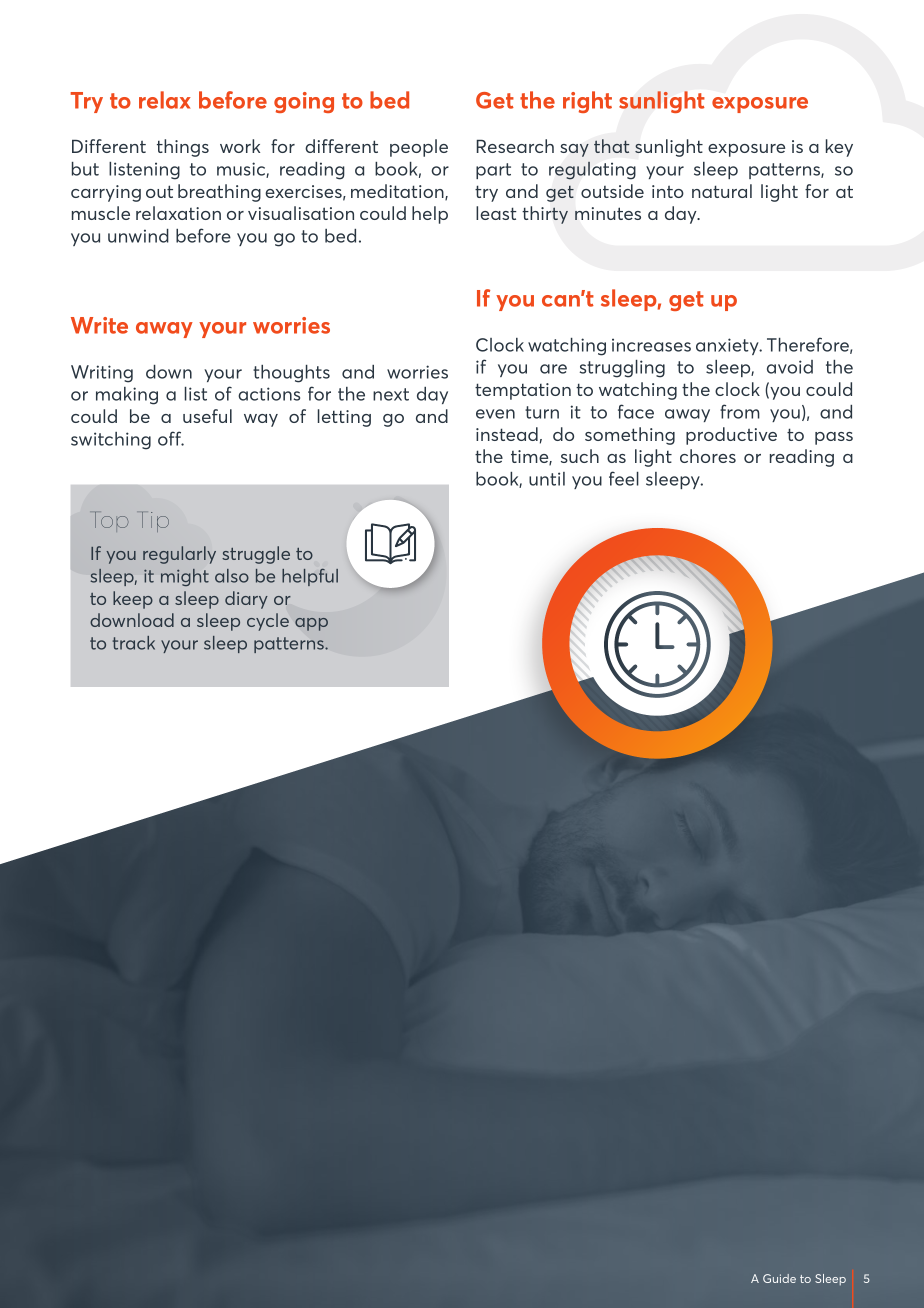 The image size is (924, 1308). What do you see at coordinates (268, 622) in the screenshot?
I see `cycle` at bounding box center [268, 622].
